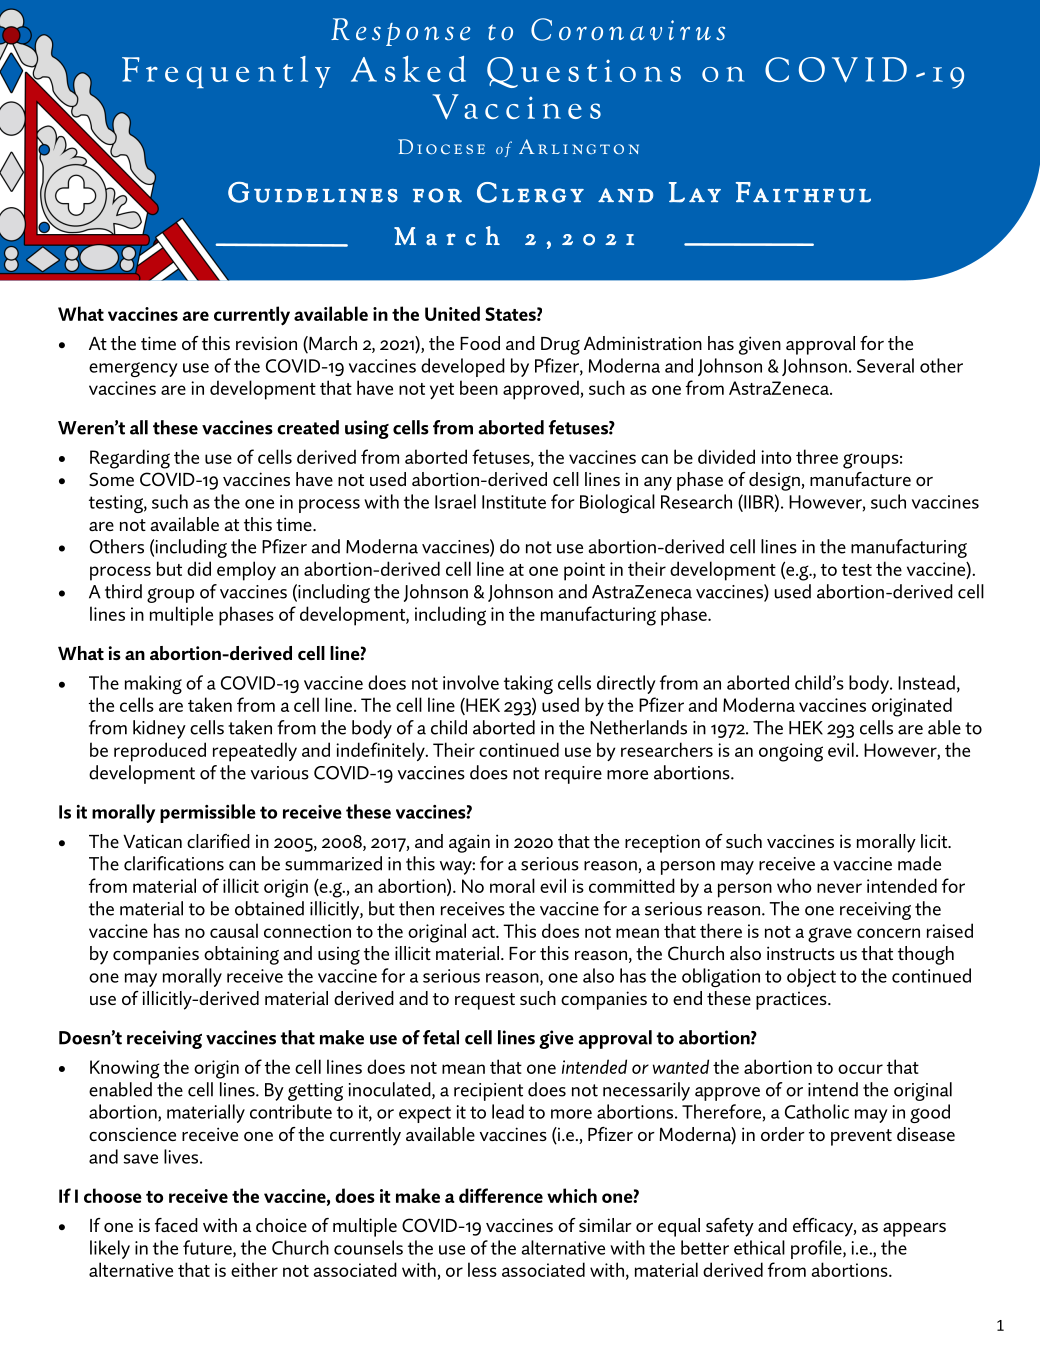 The height and width of the image is (1346, 1040). Describe the element at coordinates (174, 863) in the image. I see `clarifications` at that location.
